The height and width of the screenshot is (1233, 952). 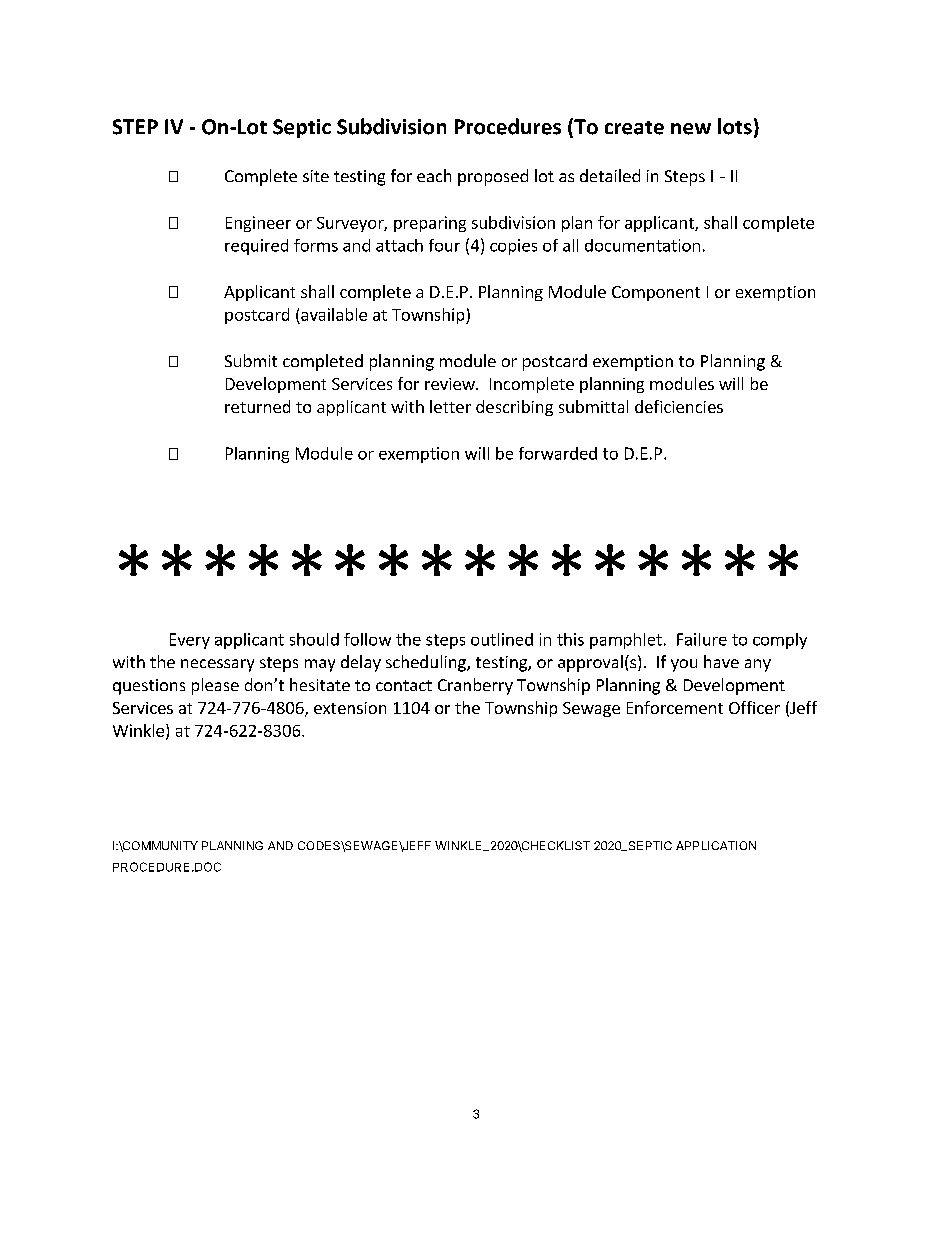 I want to click on extension, so click(x=350, y=708).
